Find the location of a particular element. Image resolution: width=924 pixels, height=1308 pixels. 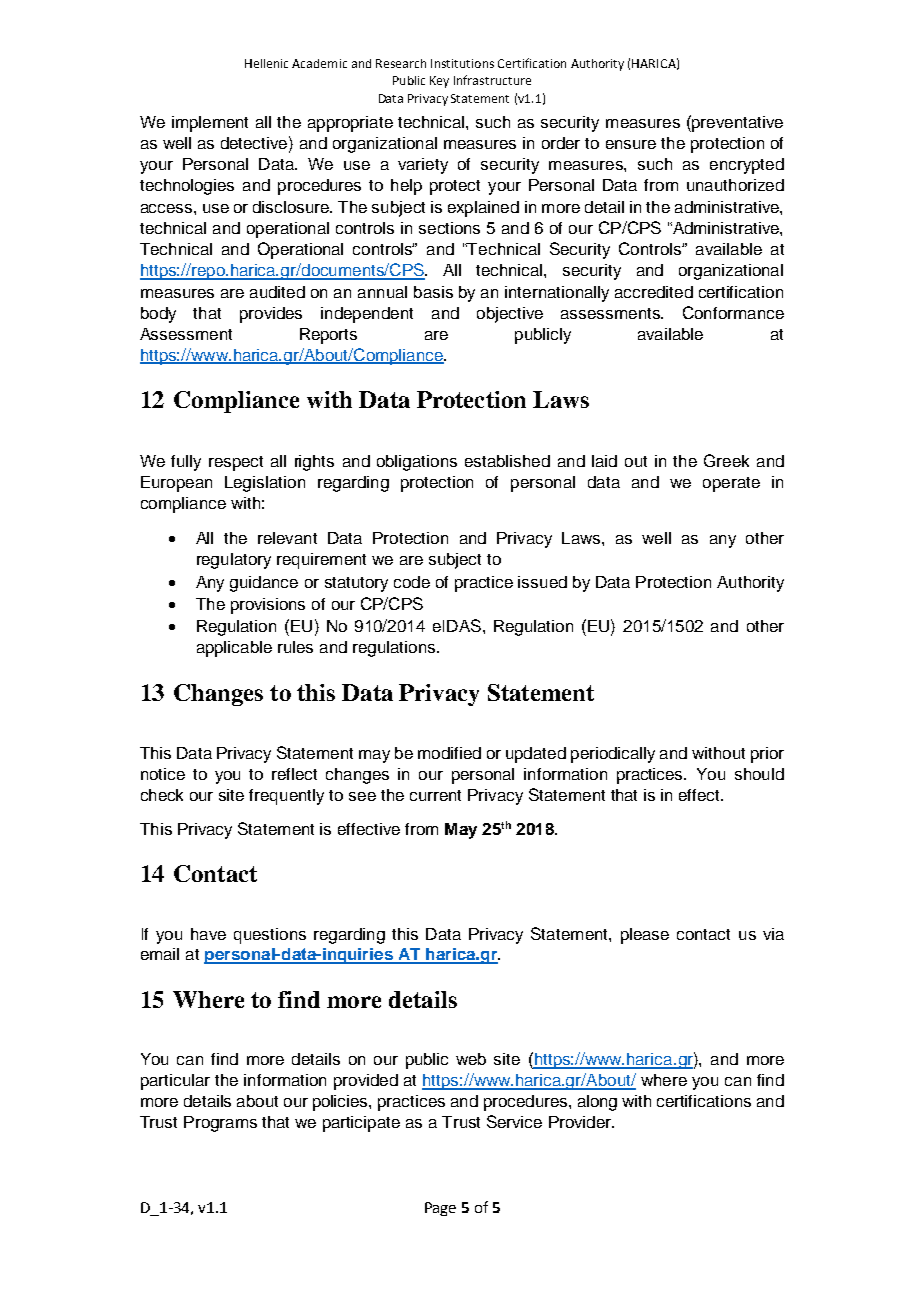

implement is located at coordinates (210, 124).
